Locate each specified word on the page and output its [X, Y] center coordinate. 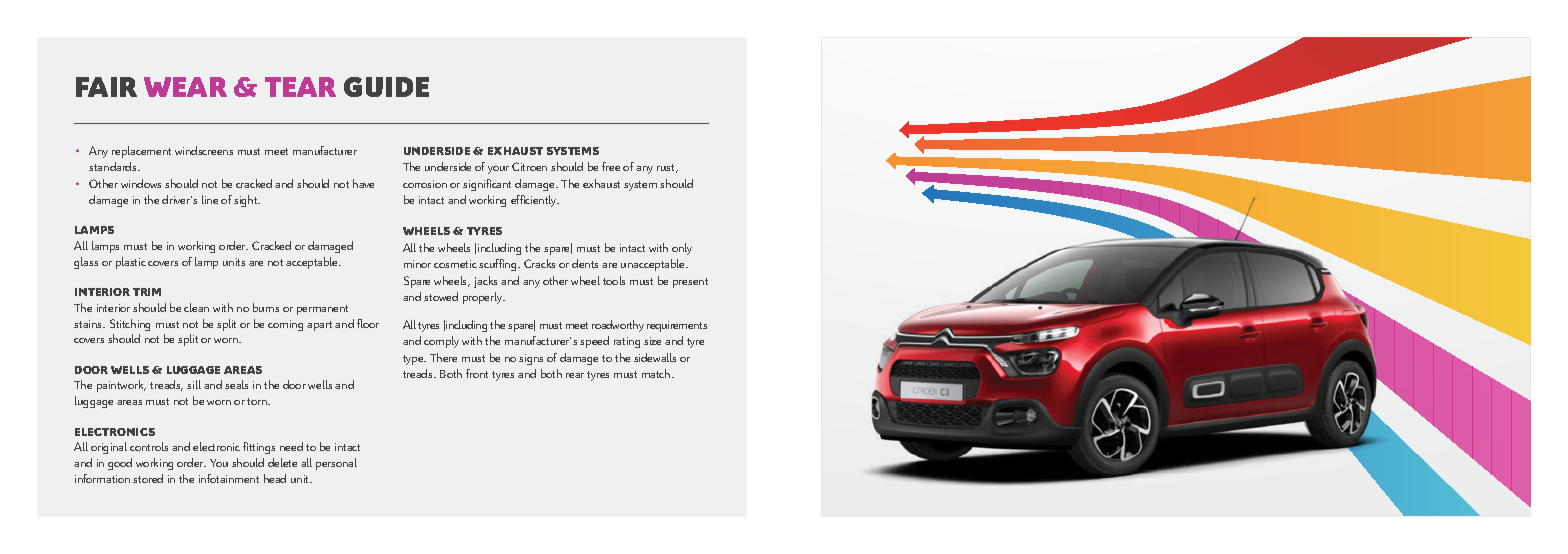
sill [194, 384]
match [657, 373]
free [611, 166]
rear [575, 375]
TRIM [147, 292]
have [363, 183]
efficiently [535, 201]
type [414, 360]
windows [141, 183]
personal [336, 464]
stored [148, 478]
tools [614, 280]
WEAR [185, 87]
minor [417, 264]
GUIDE [386, 87]
